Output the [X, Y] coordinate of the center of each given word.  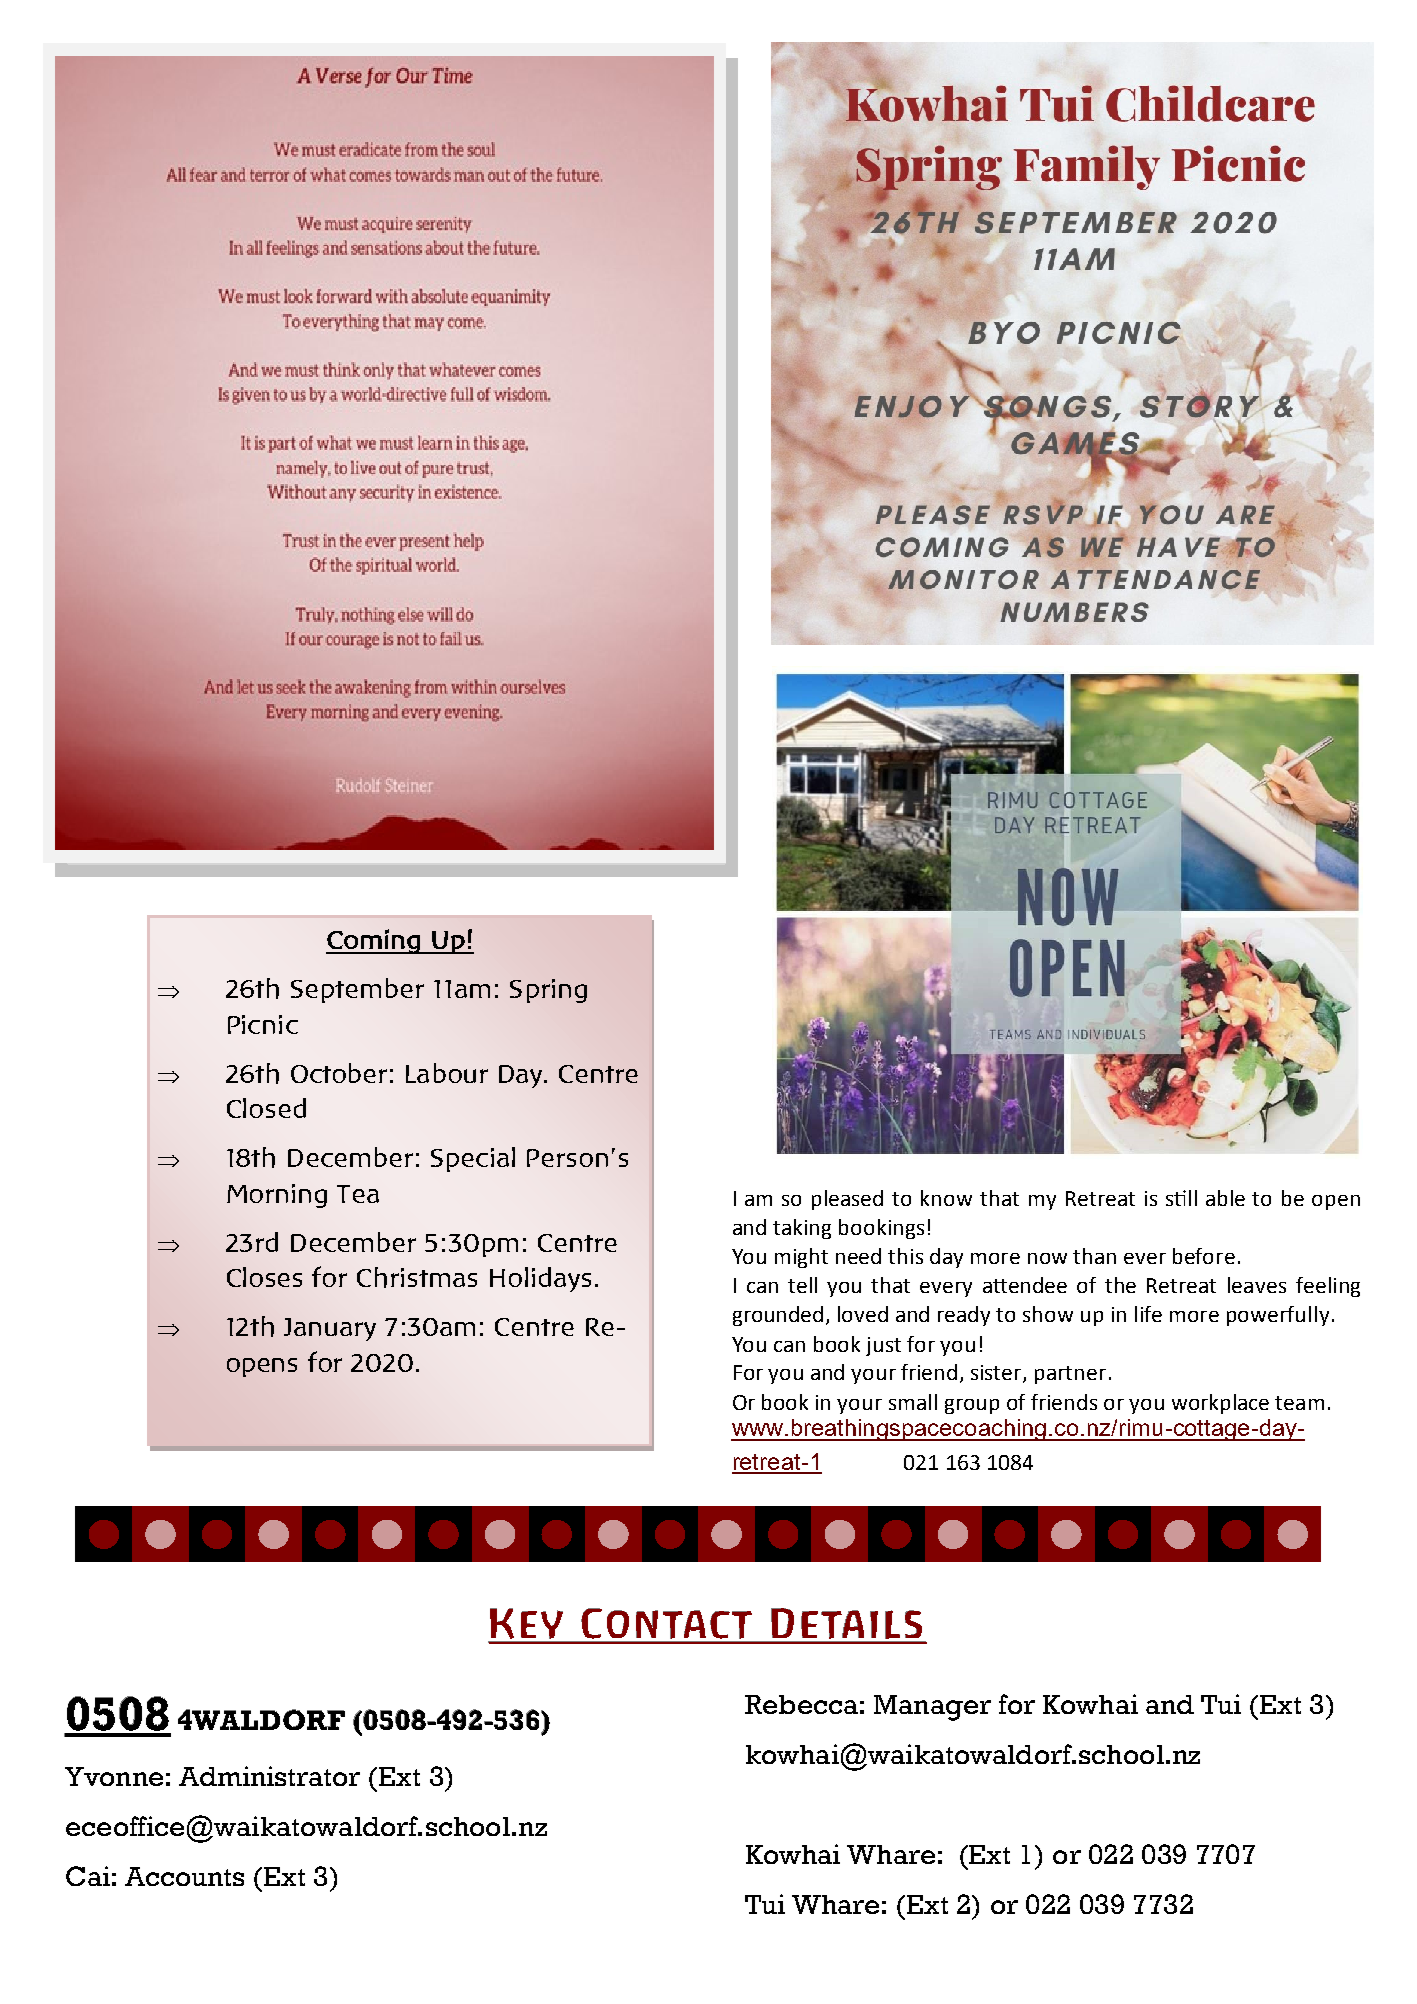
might [801, 1258]
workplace [1220, 1404]
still [1181, 1198]
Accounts [184, 1876]
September [357, 990]
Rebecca [801, 1704]
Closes [264, 1277]
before [1204, 1256]
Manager [932, 1708]
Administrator [269, 1776]
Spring [548, 991]
